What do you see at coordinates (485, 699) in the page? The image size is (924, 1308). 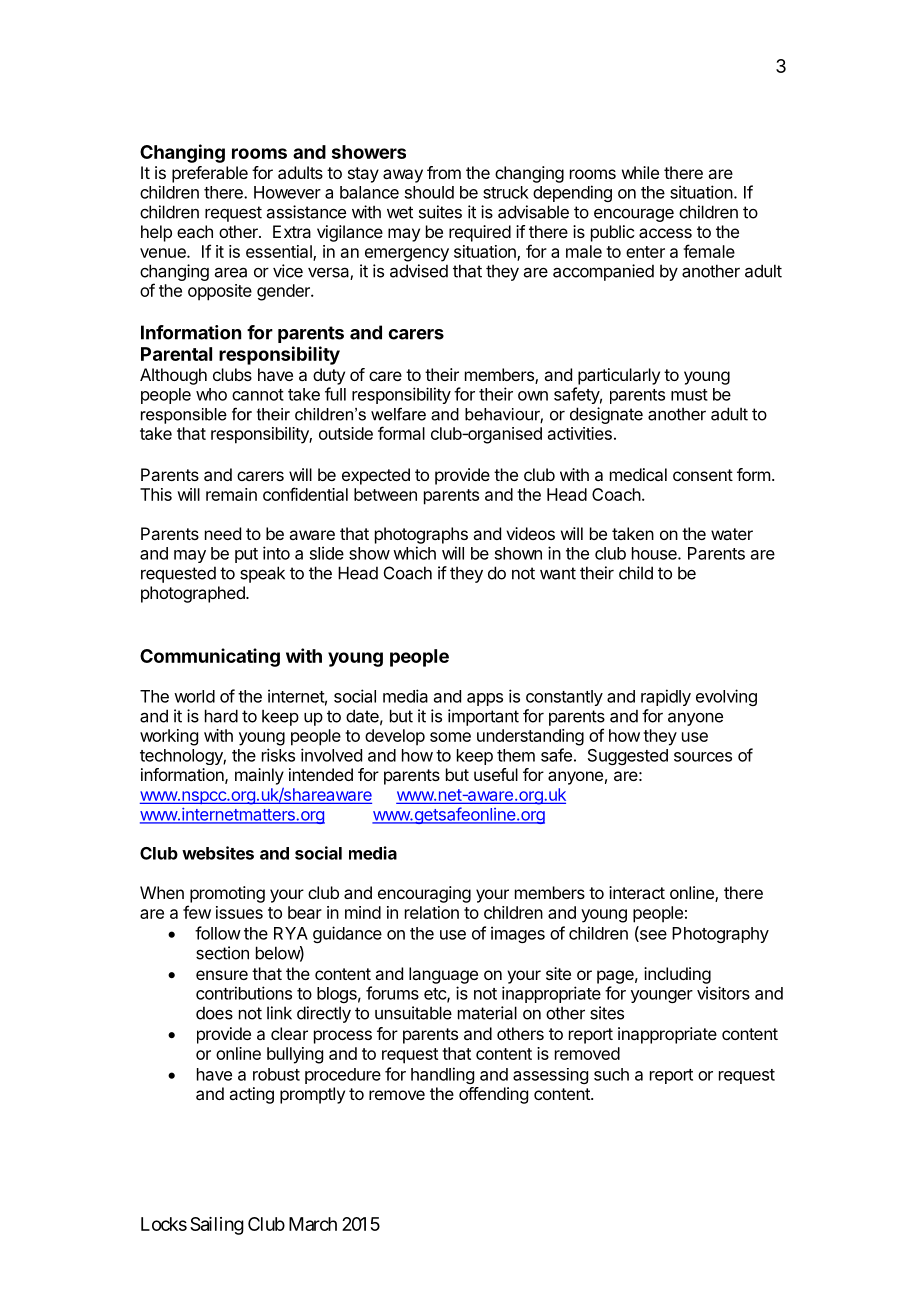 I see `apps` at bounding box center [485, 699].
